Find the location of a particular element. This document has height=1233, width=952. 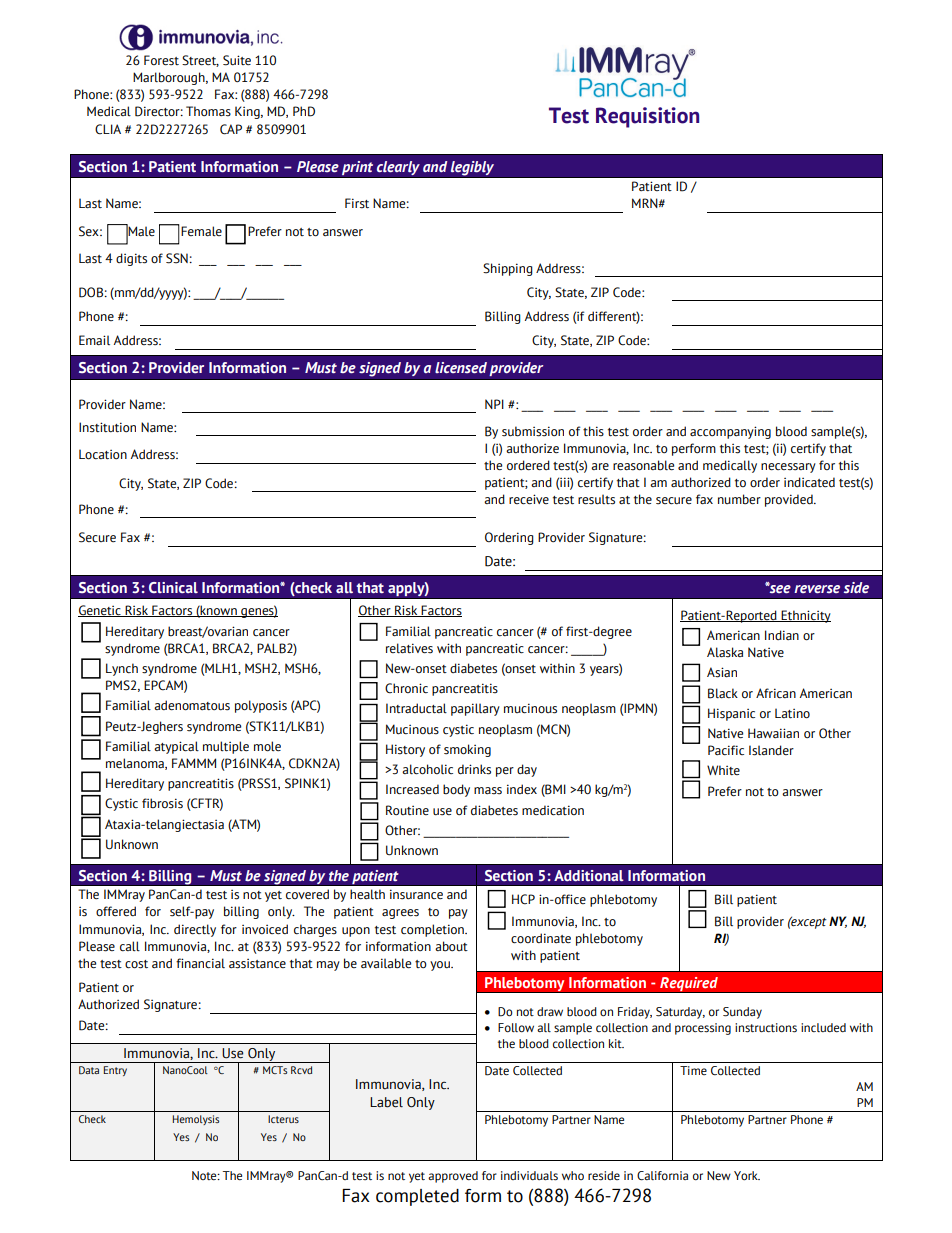

insurance is located at coordinates (416, 894).
